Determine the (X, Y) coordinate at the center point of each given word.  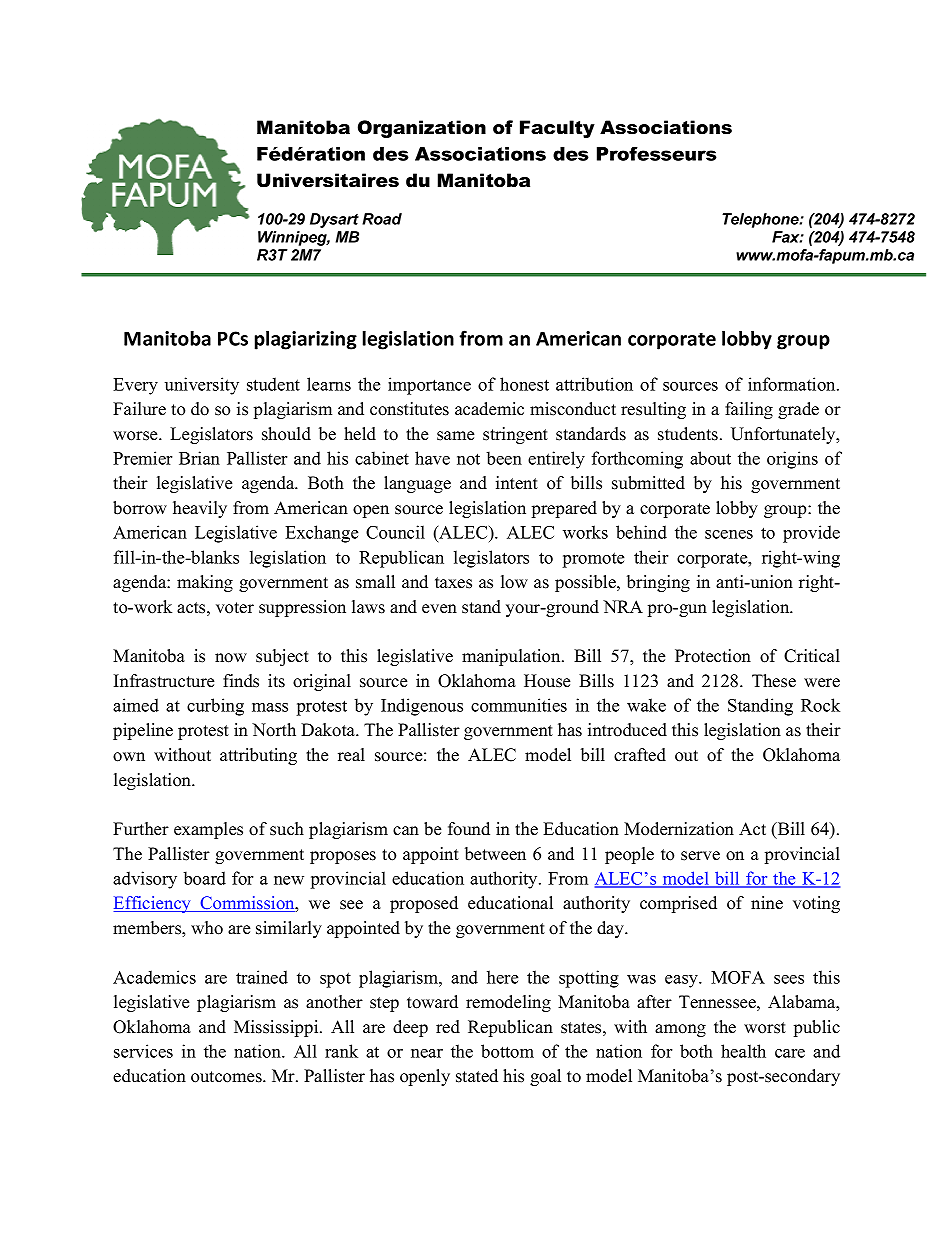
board (205, 878)
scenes (729, 534)
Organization (422, 129)
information (793, 384)
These (774, 681)
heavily (200, 509)
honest (524, 384)
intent (517, 483)
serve (700, 856)
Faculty (557, 129)
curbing (215, 707)
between (495, 854)
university (202, 386)
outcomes (227, 1077)
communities (519, 705)
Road (382, 219)
